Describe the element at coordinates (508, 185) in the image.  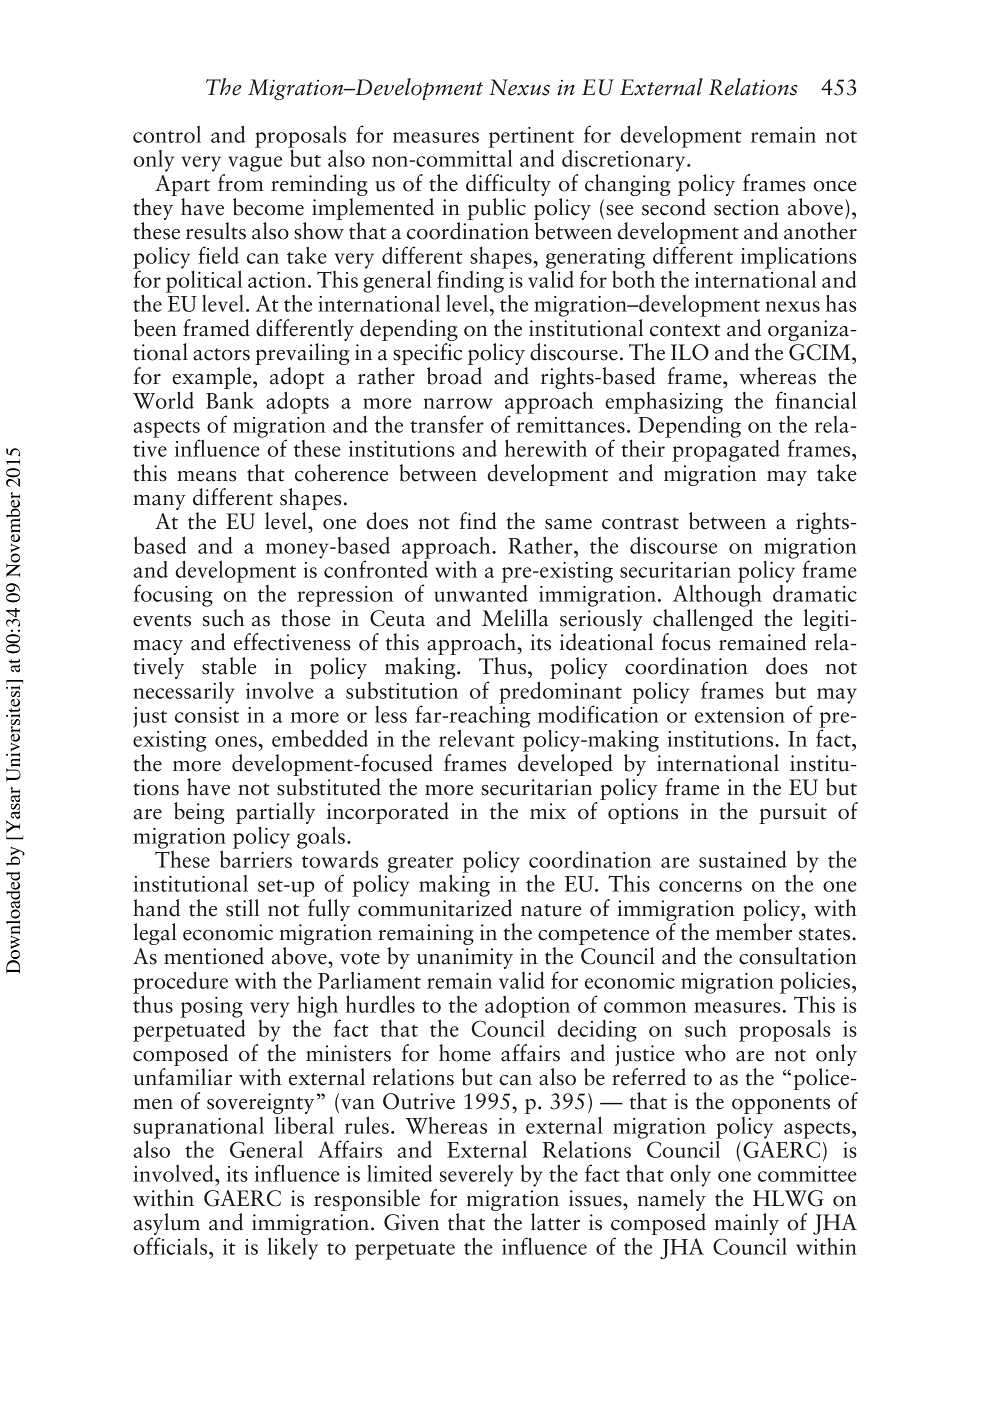
I see `difficulty` at that location.
